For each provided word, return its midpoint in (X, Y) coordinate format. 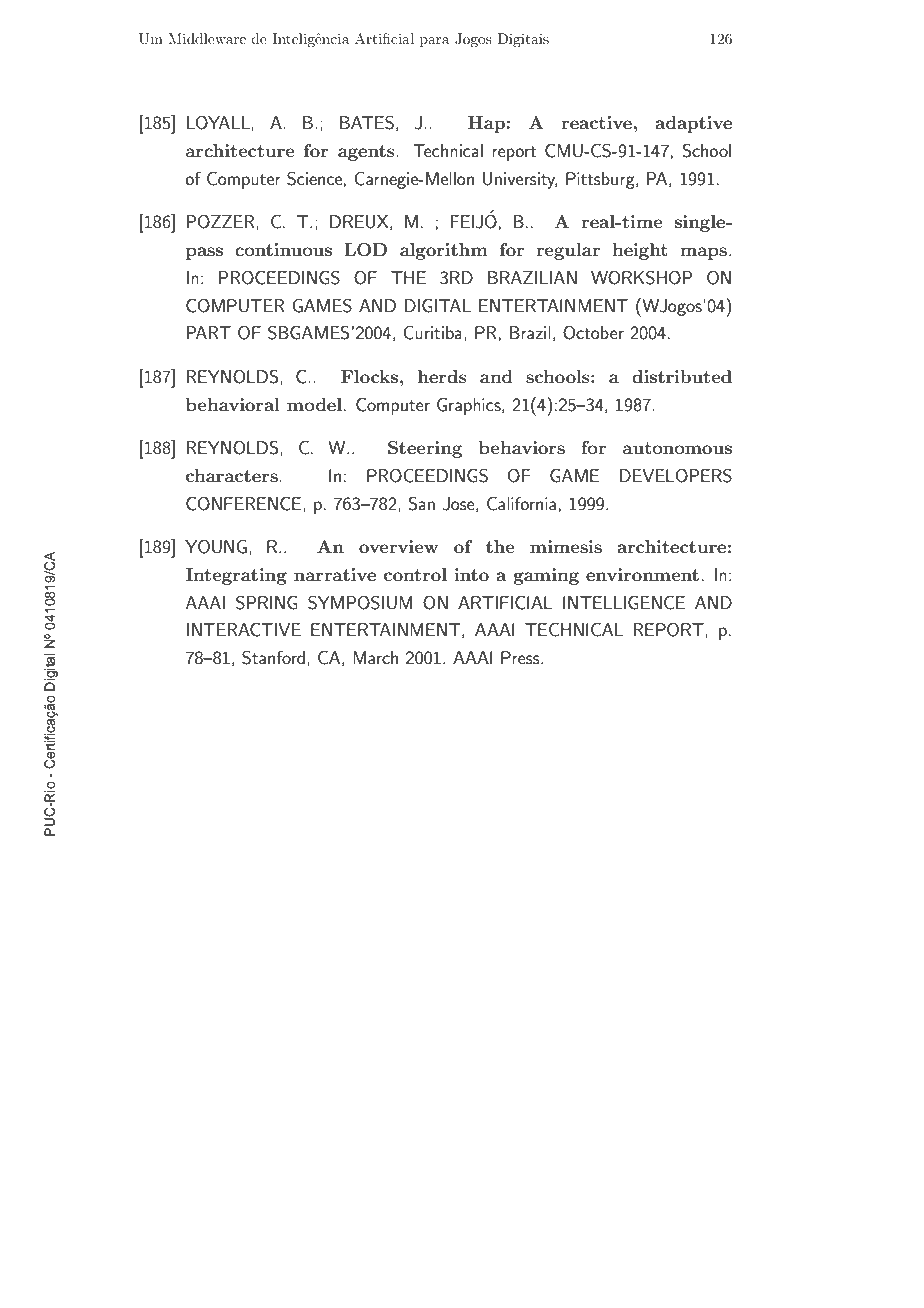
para (435, 42)
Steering (425, 449)
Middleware (207, 38)
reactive (596, 122)
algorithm (444, 251)
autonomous (677, 448)
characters (233, 475)
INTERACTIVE (244, 629)
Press (521, 657)
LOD (365, 250)
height (640, 251)
